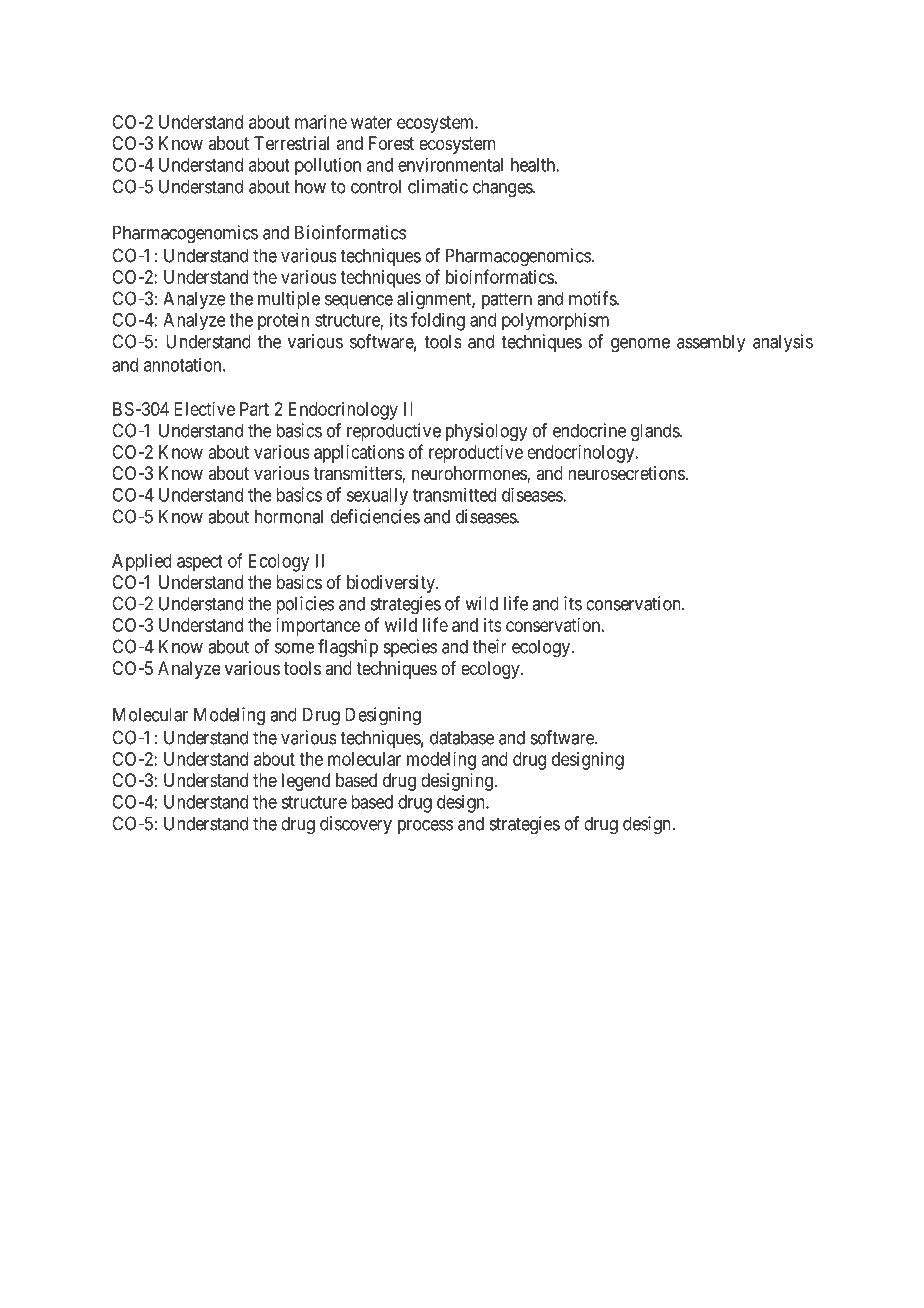 This screenshot has height=1308, width=924. I want to click on assembly, so click(711, 343).
